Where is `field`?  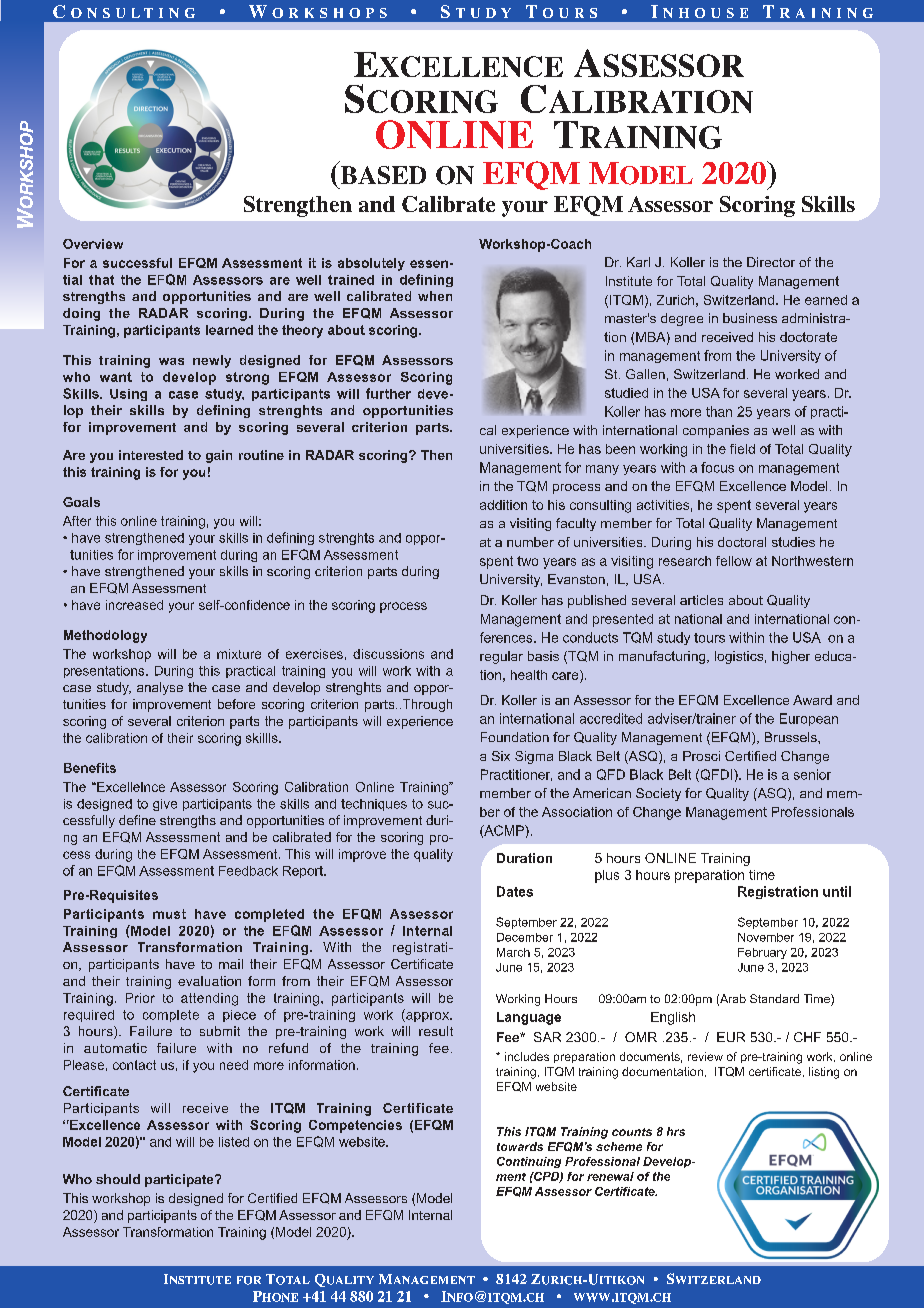
field is located at coordinates (742, 449).
